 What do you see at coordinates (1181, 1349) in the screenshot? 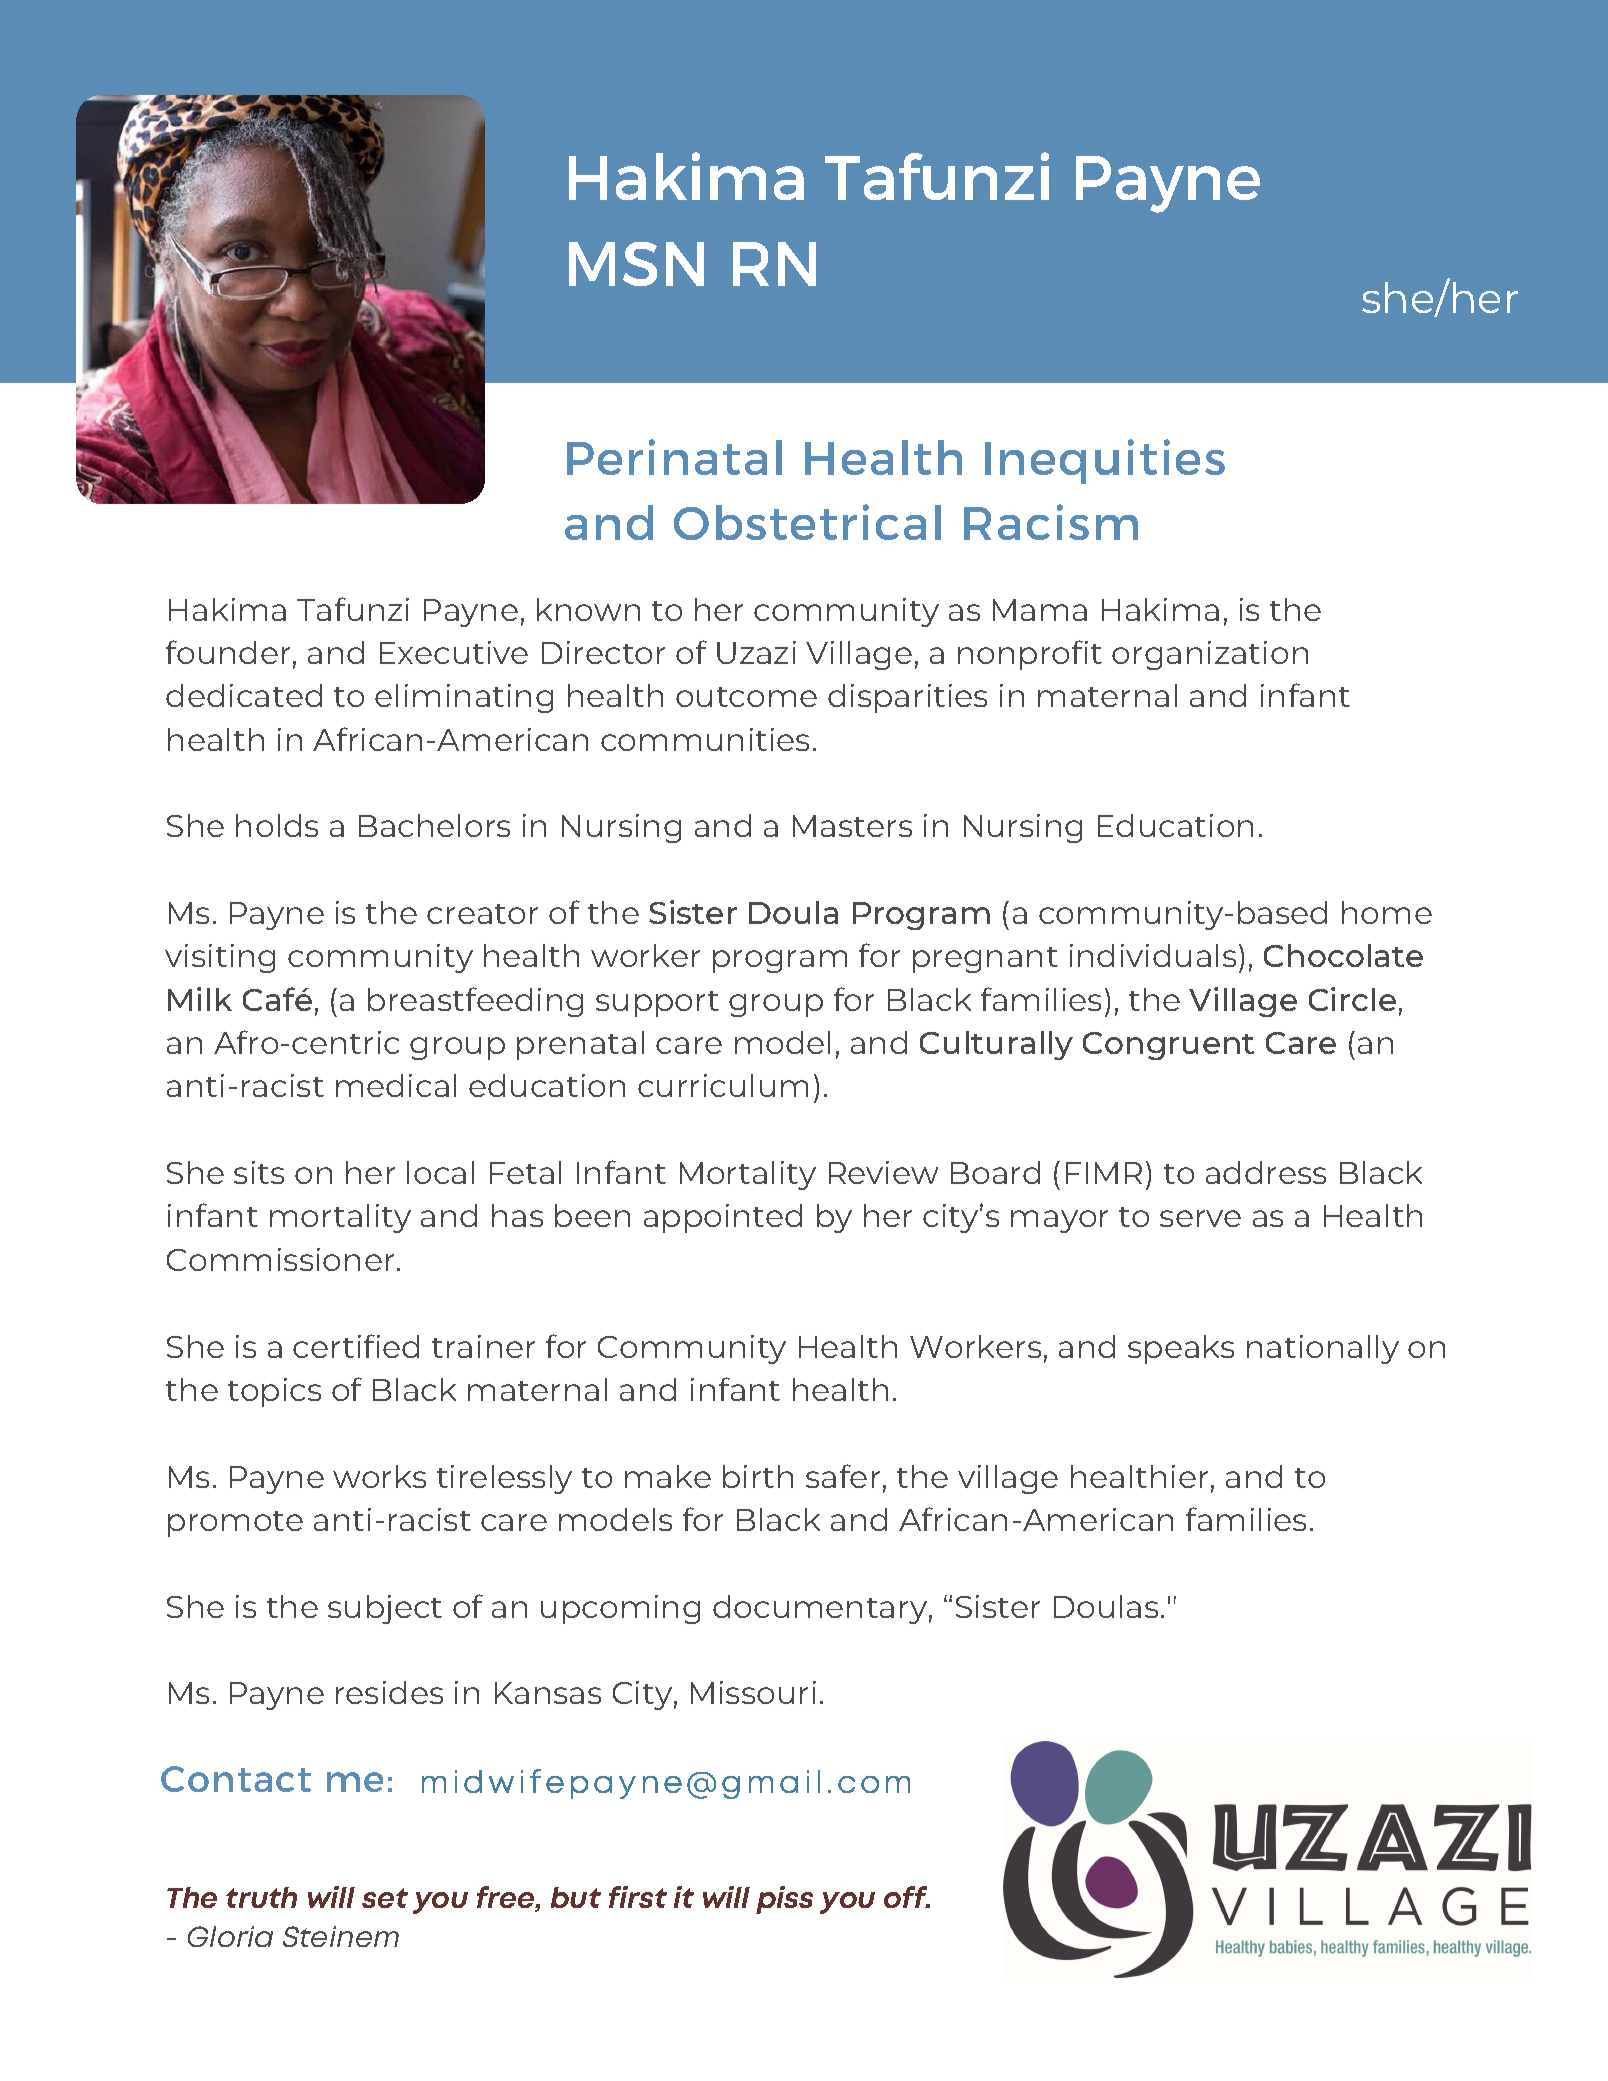
I see `speaks` at bounding box center [1181, 1349].
